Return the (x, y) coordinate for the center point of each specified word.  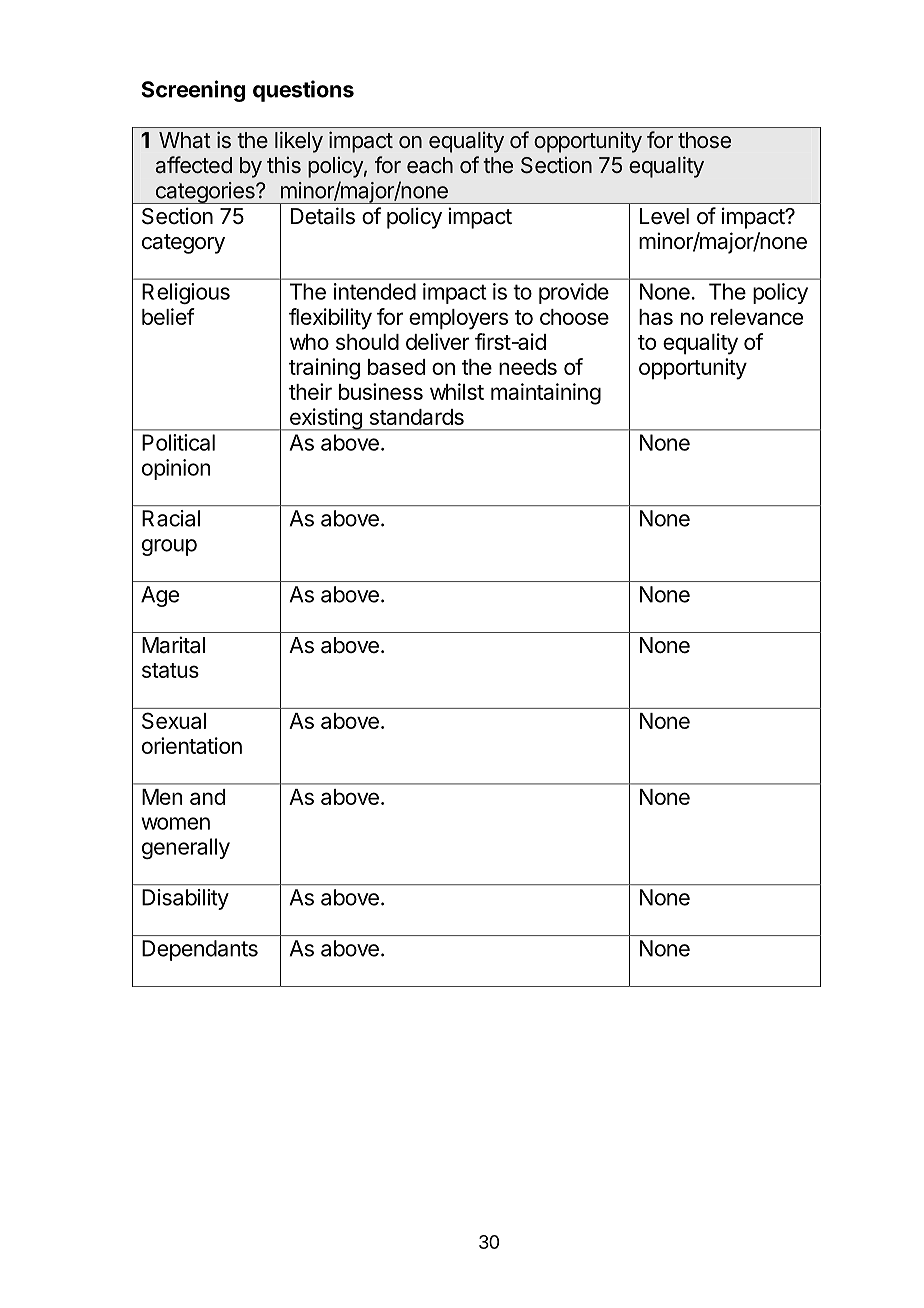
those (704, 140)
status (170, 670)
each (430, 165)
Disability (185, 899)
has (656, 317)
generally (186, 848)
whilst (457, 391)
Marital (173, 645)
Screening (193, 91)
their (310, 391)
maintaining (546, 394)
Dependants (200, 950)
